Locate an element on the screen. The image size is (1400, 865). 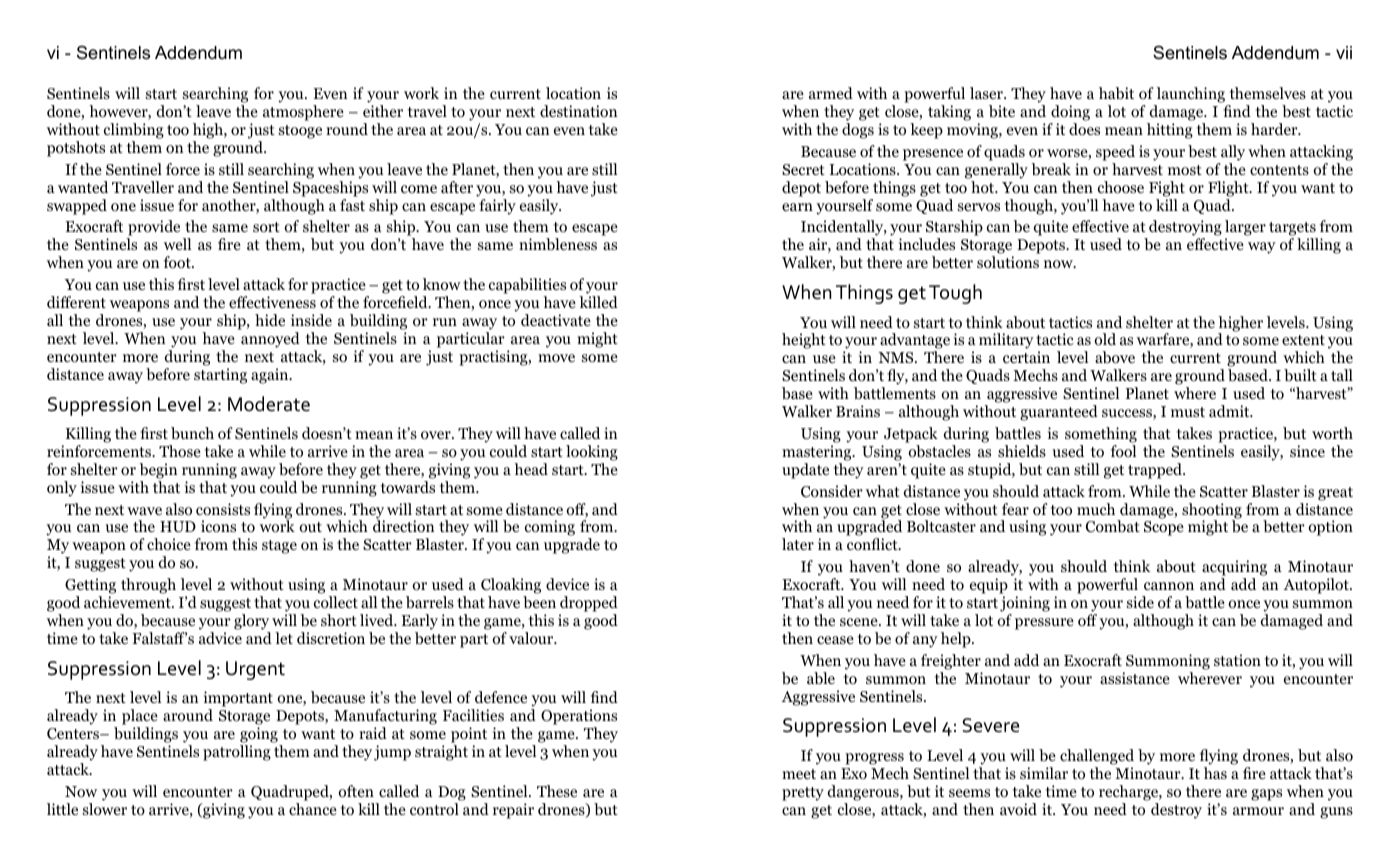
looking is located at coordinates (592, 453).
